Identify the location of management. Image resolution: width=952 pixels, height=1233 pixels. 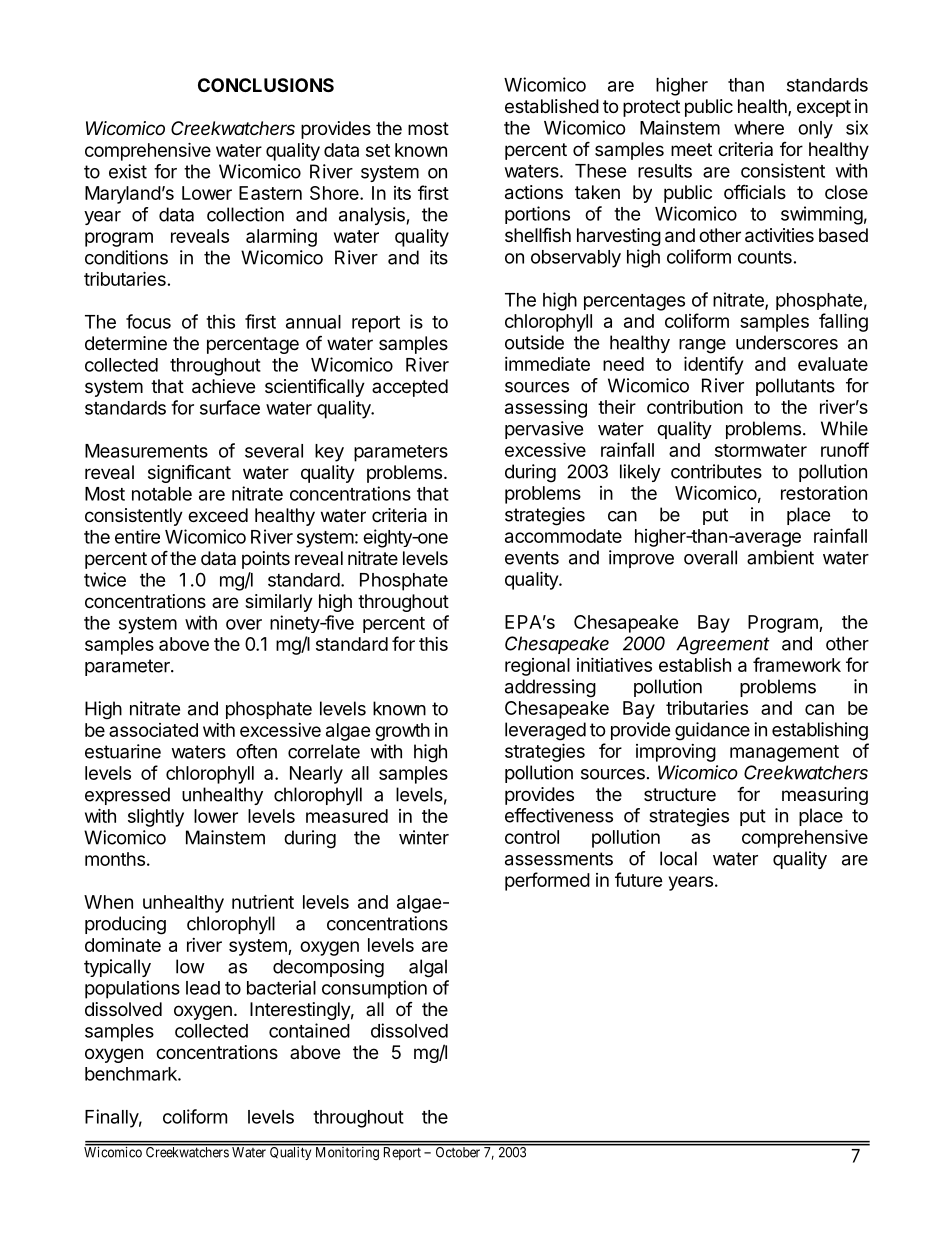
(784, 753).
